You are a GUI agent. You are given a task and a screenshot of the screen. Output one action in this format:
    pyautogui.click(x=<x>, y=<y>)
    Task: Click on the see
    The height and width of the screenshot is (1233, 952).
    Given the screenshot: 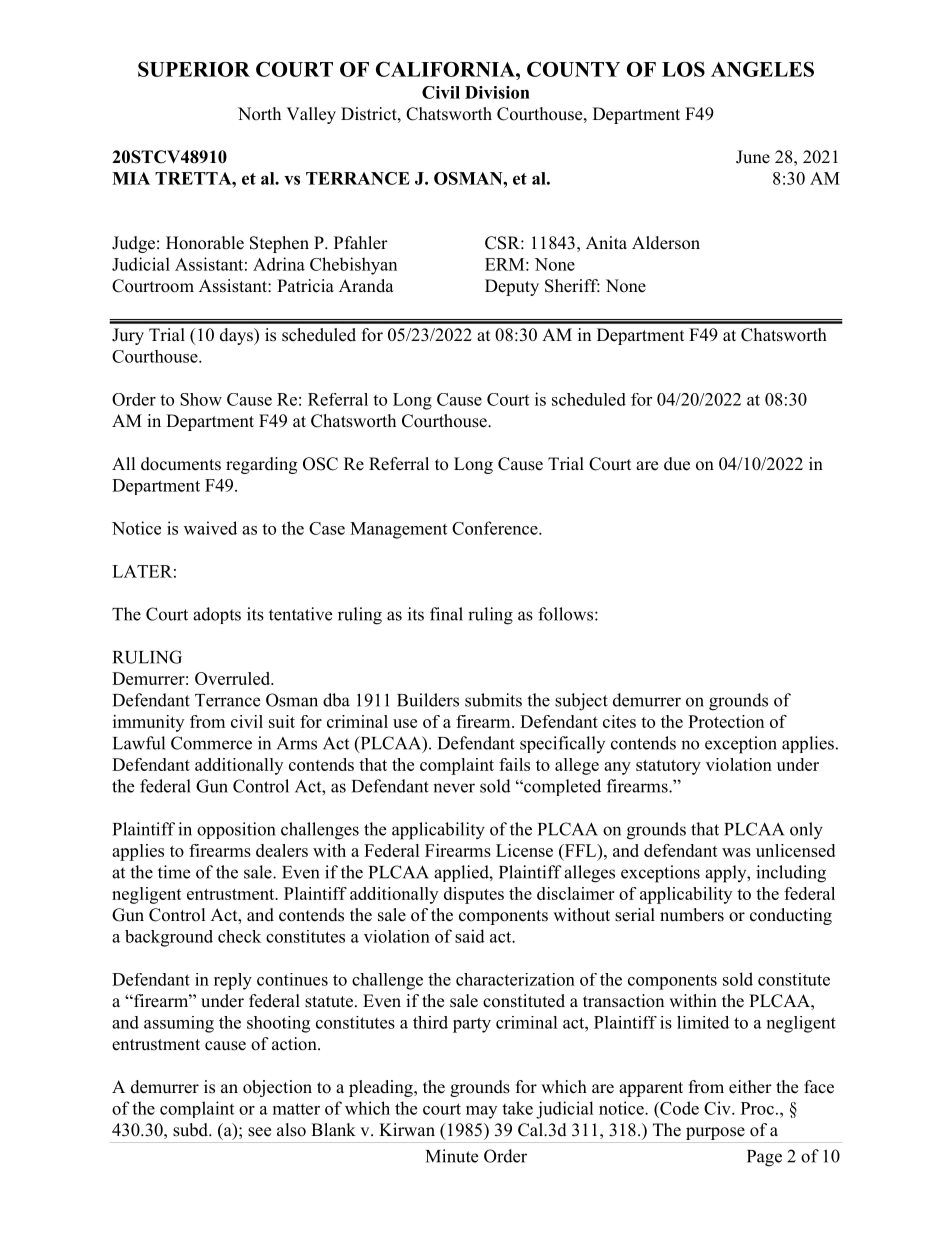 What is the action you would take?
    pyautogui.click(x=259, y=1132)
